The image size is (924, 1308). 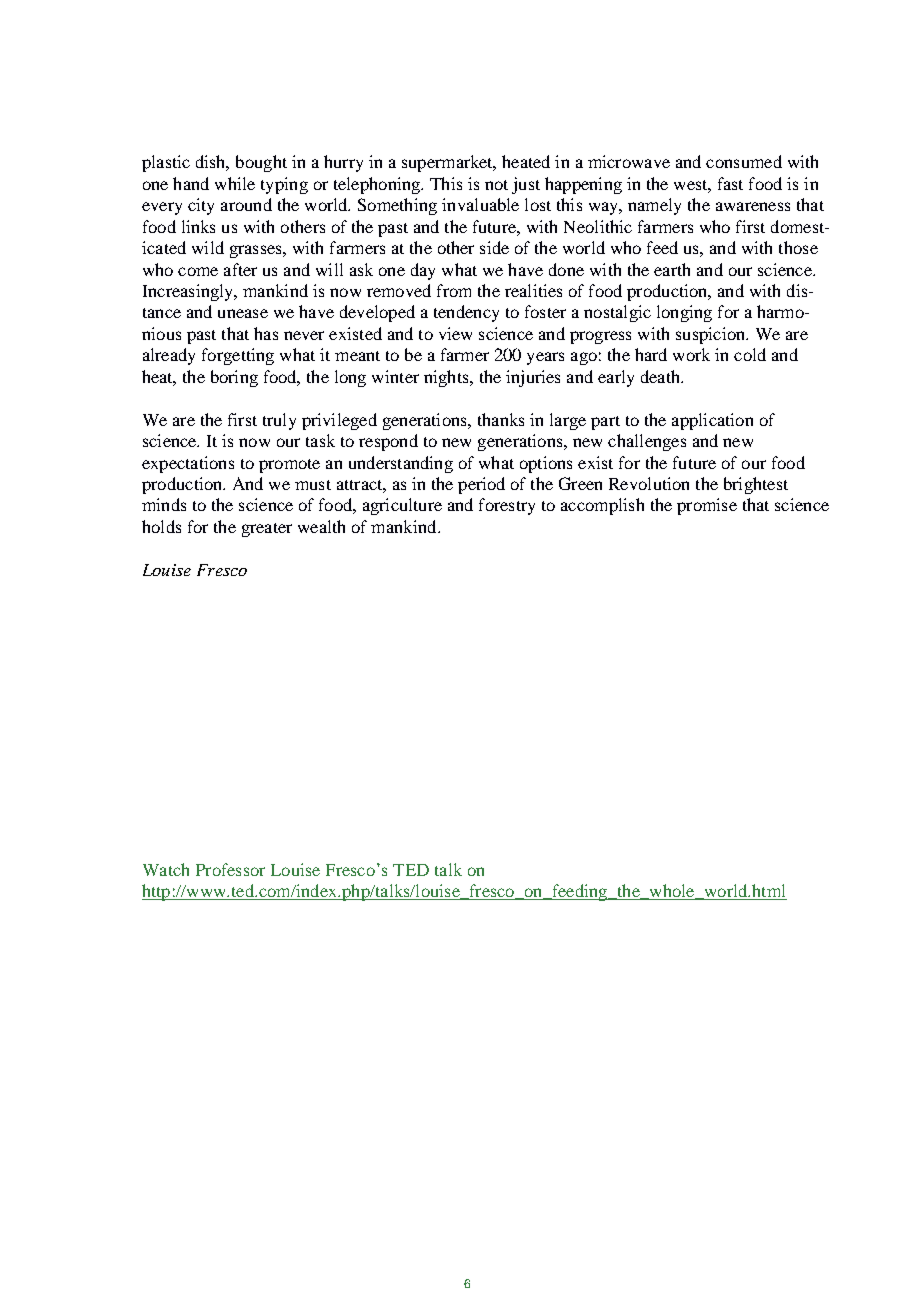 What do you see at coordinates (602, 506) in the screenshot?
I see `accomplish` at bounding box center [602, 506].
